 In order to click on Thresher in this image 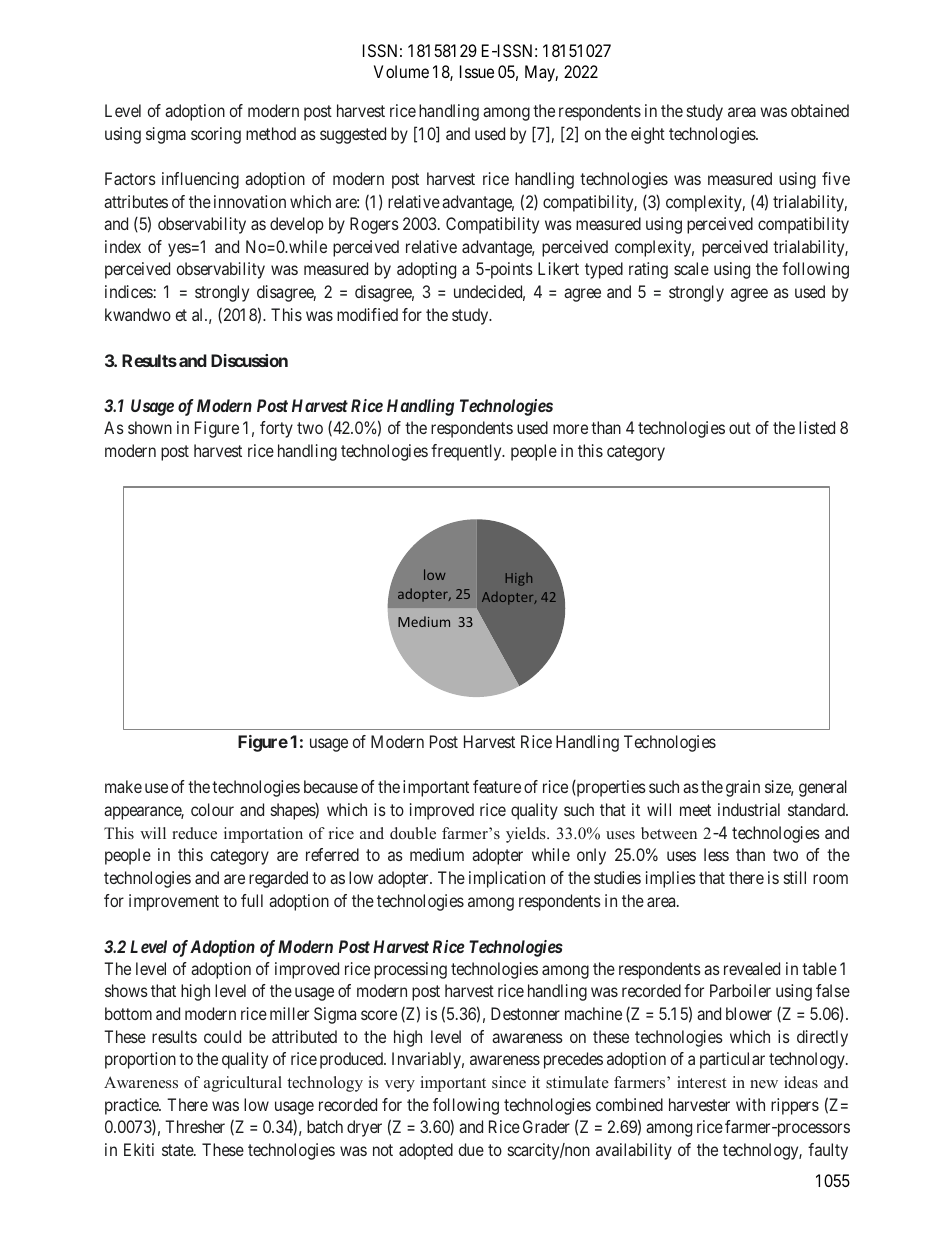, I will do `click(195, 1126)`.
